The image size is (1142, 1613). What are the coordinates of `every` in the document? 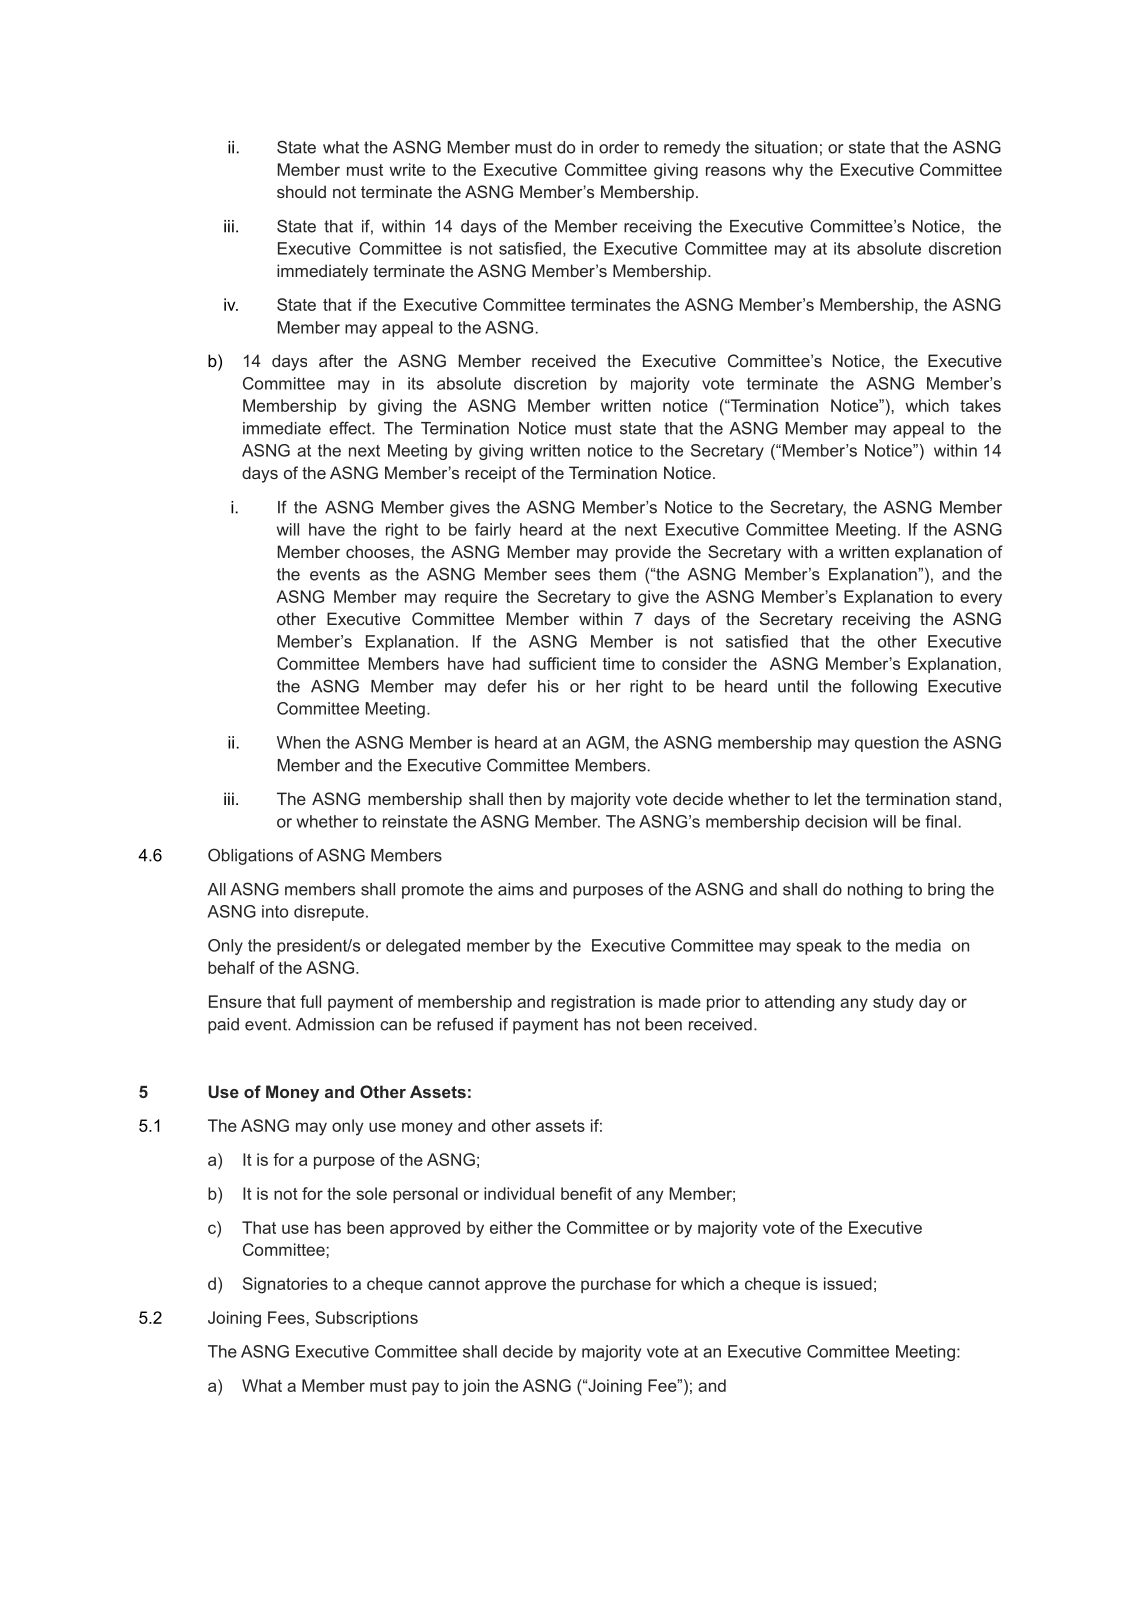 It's located at (981, 600).
